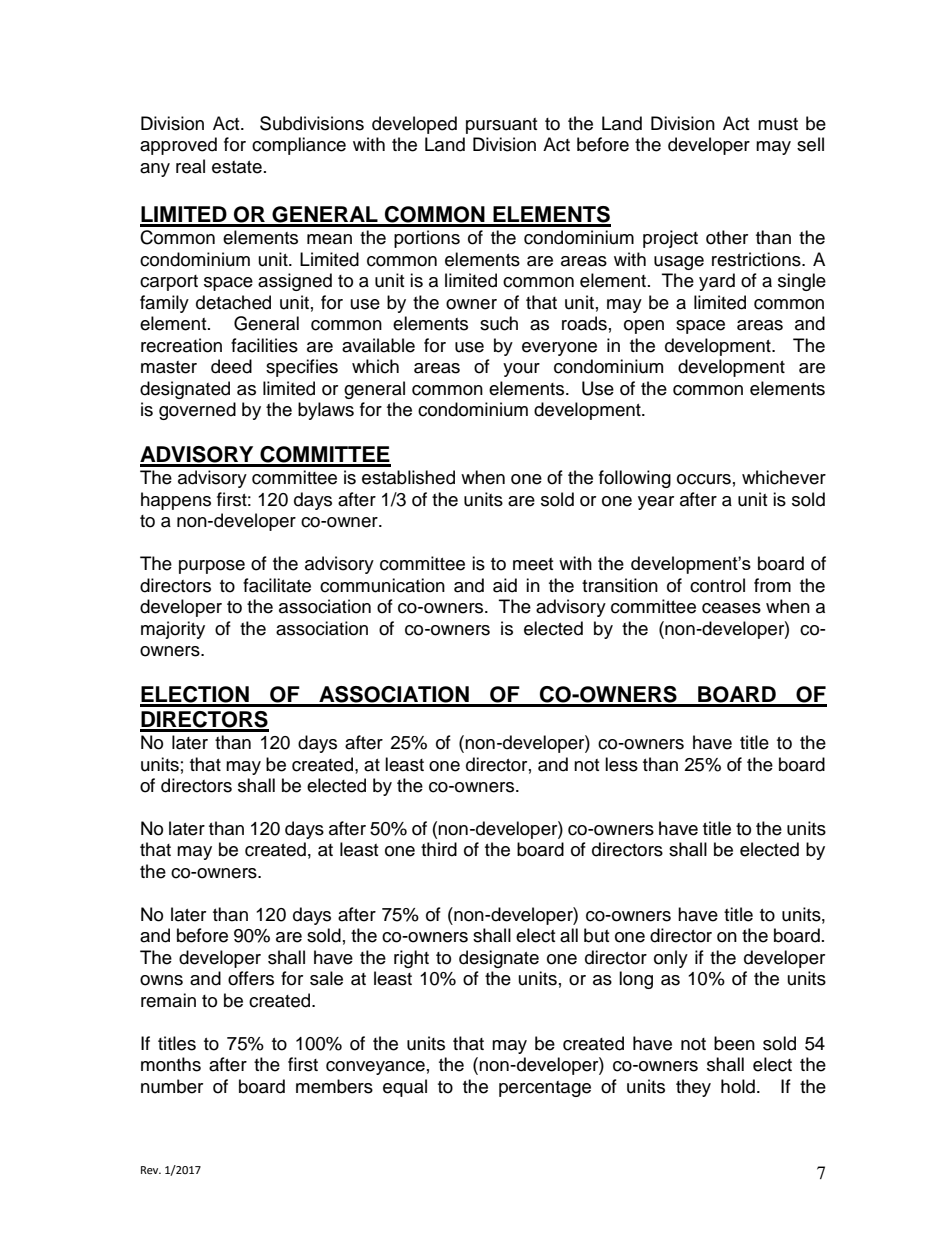 This page has height=1233, width=952. I want to click on offers, so click(251, 978).
